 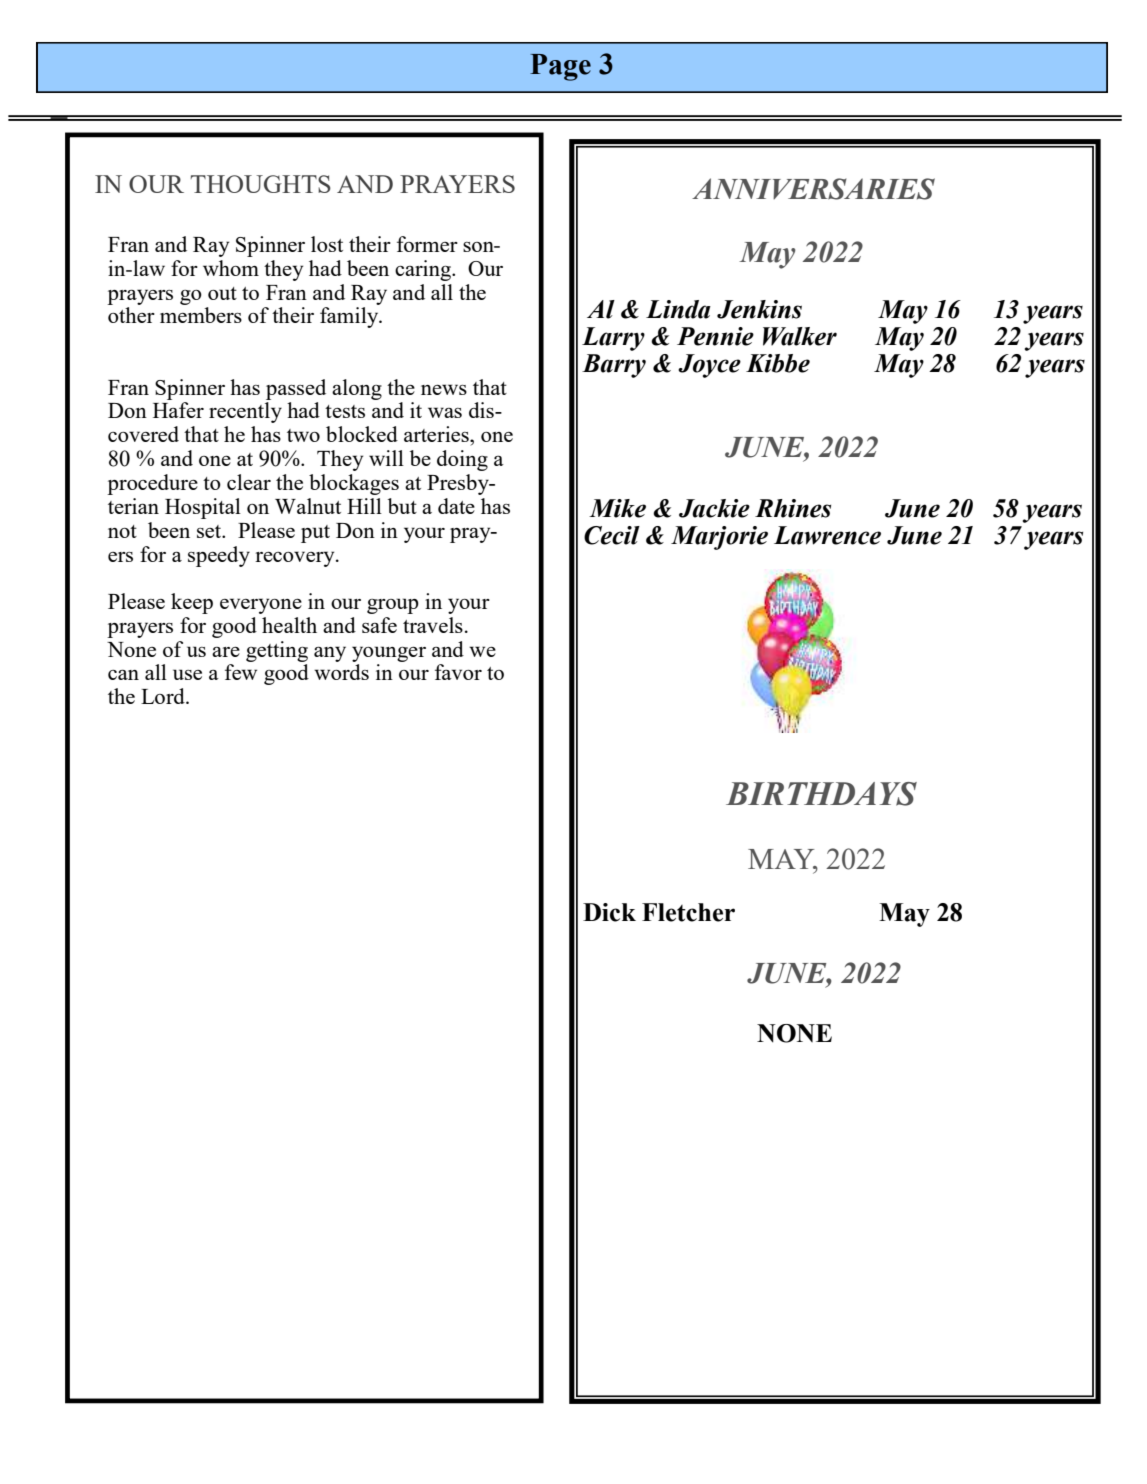 I want to click on date, so click(x=456, y=506).
